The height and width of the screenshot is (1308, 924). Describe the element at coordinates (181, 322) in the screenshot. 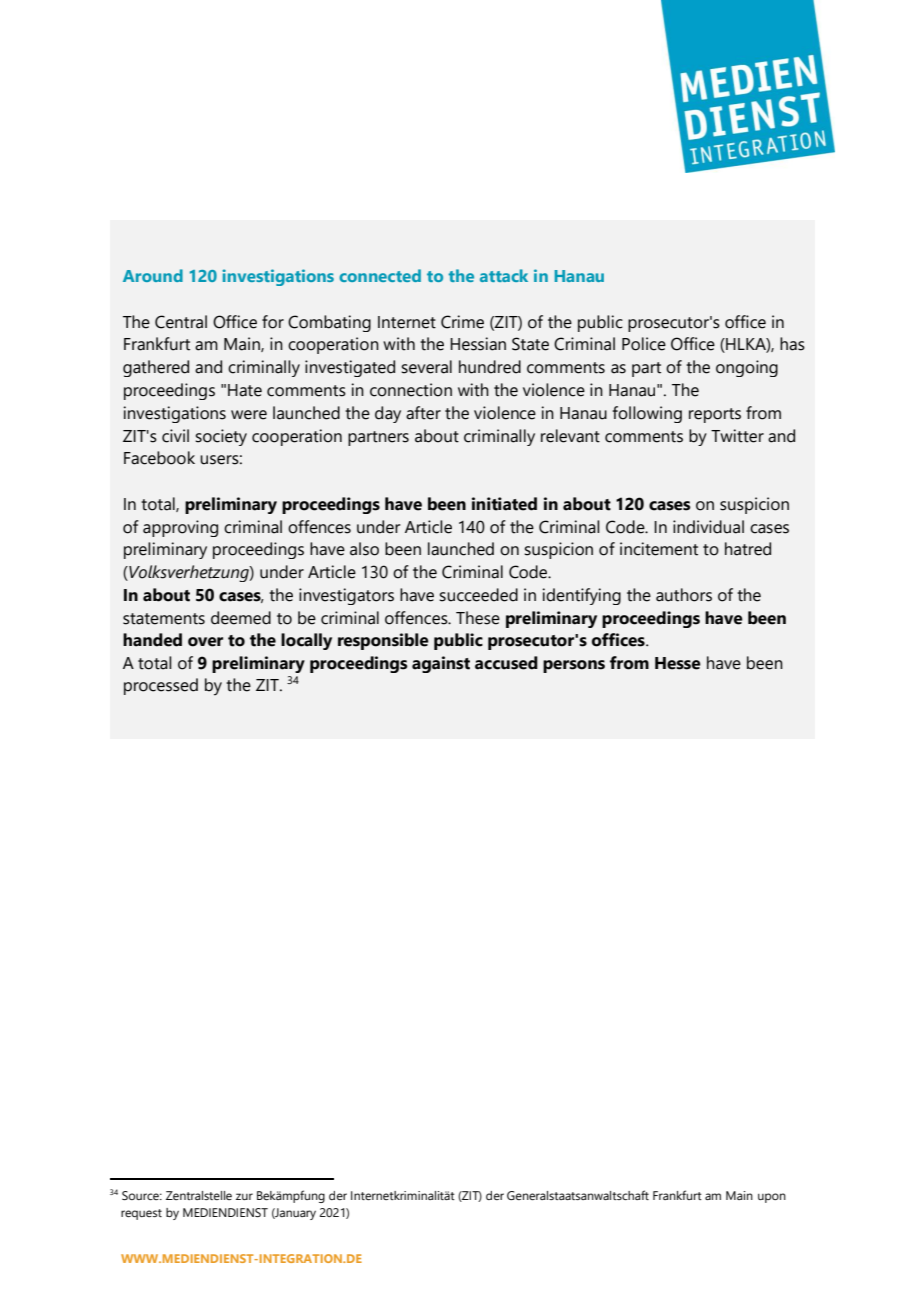

I see `Central` at that location.
